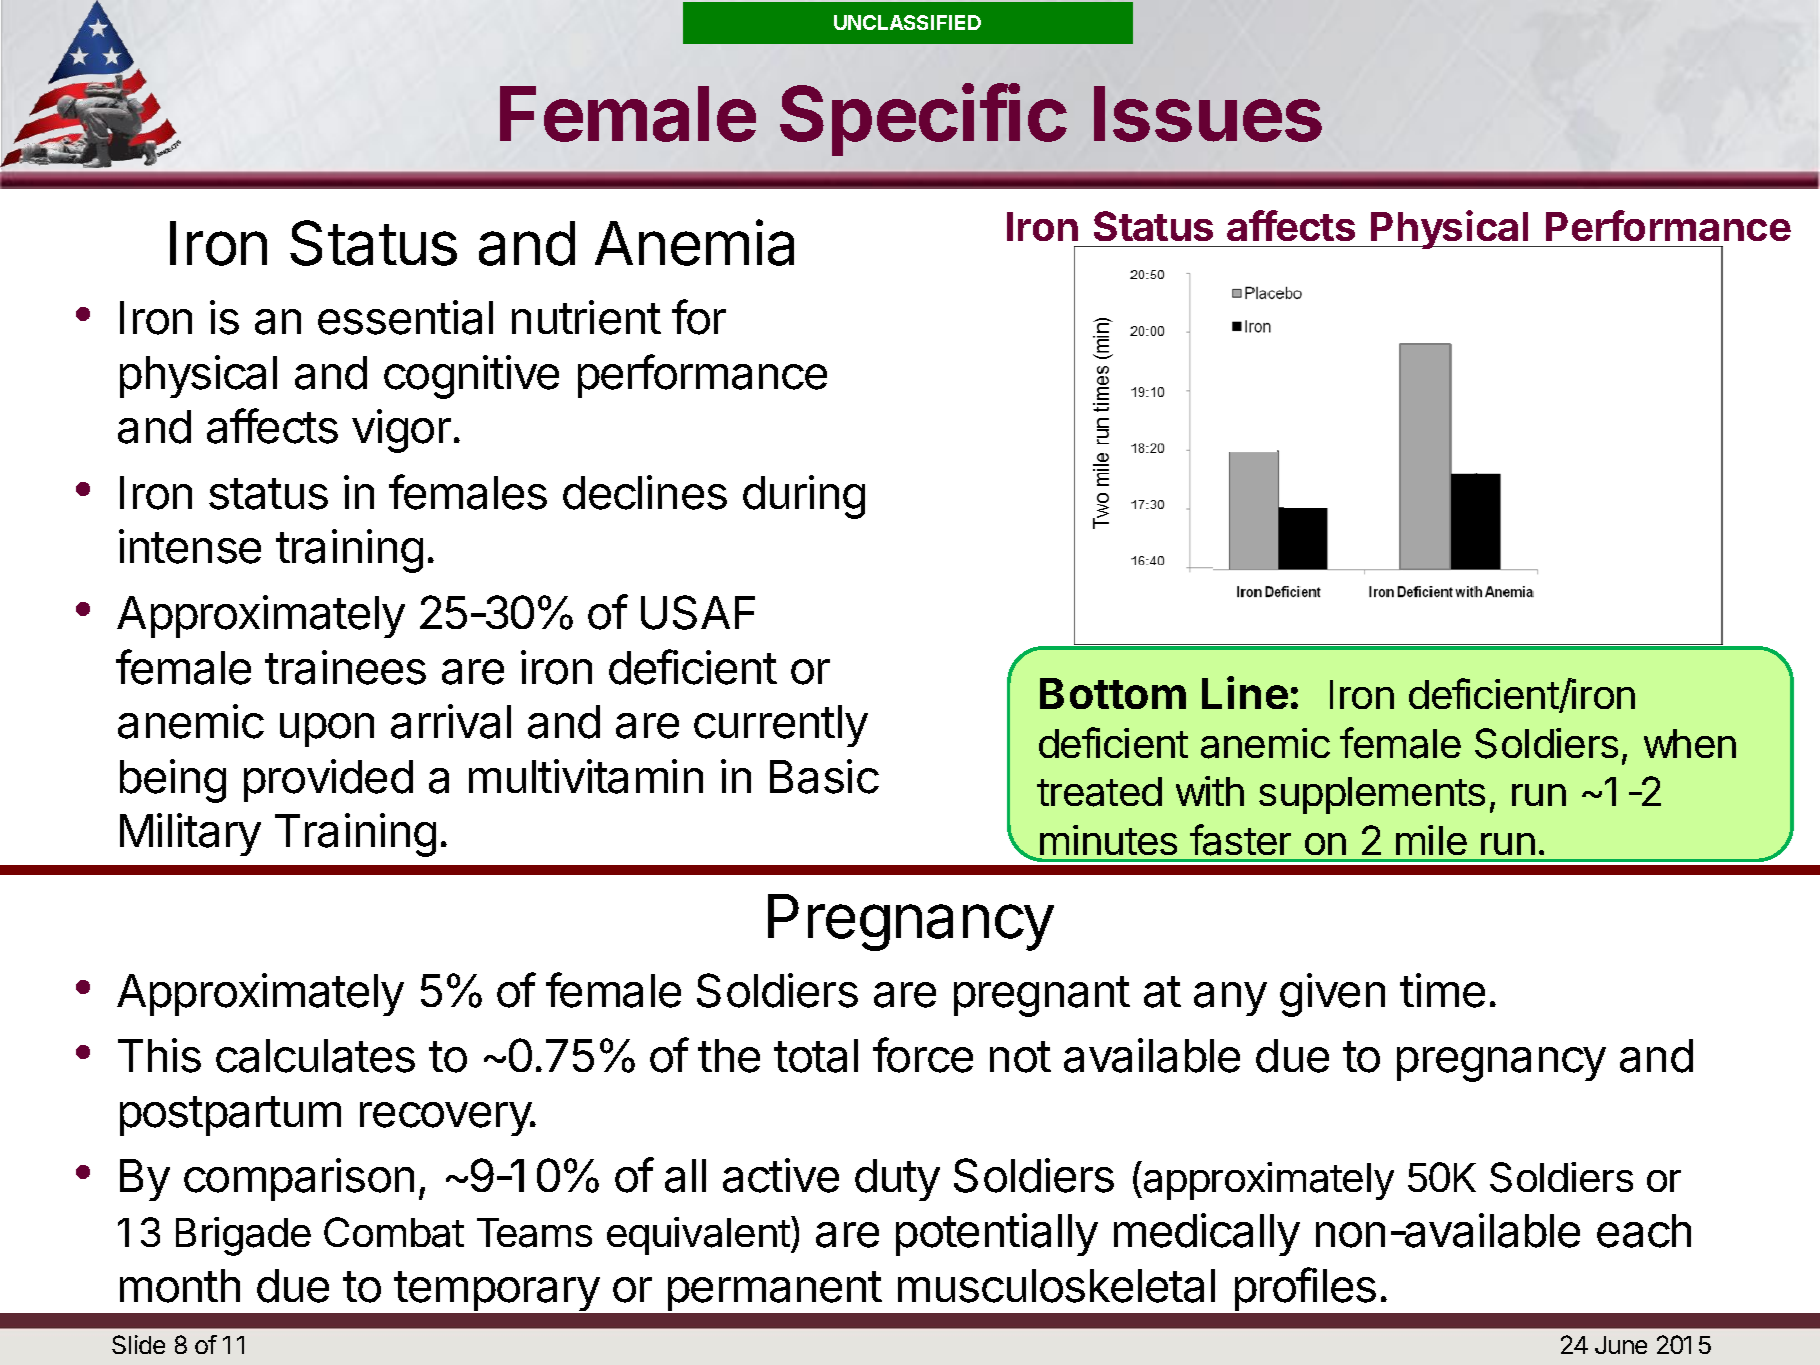 Image resolution: width=1820 pixels, height=1365 pixels. I want to click on Specific, so click(923, 119).
